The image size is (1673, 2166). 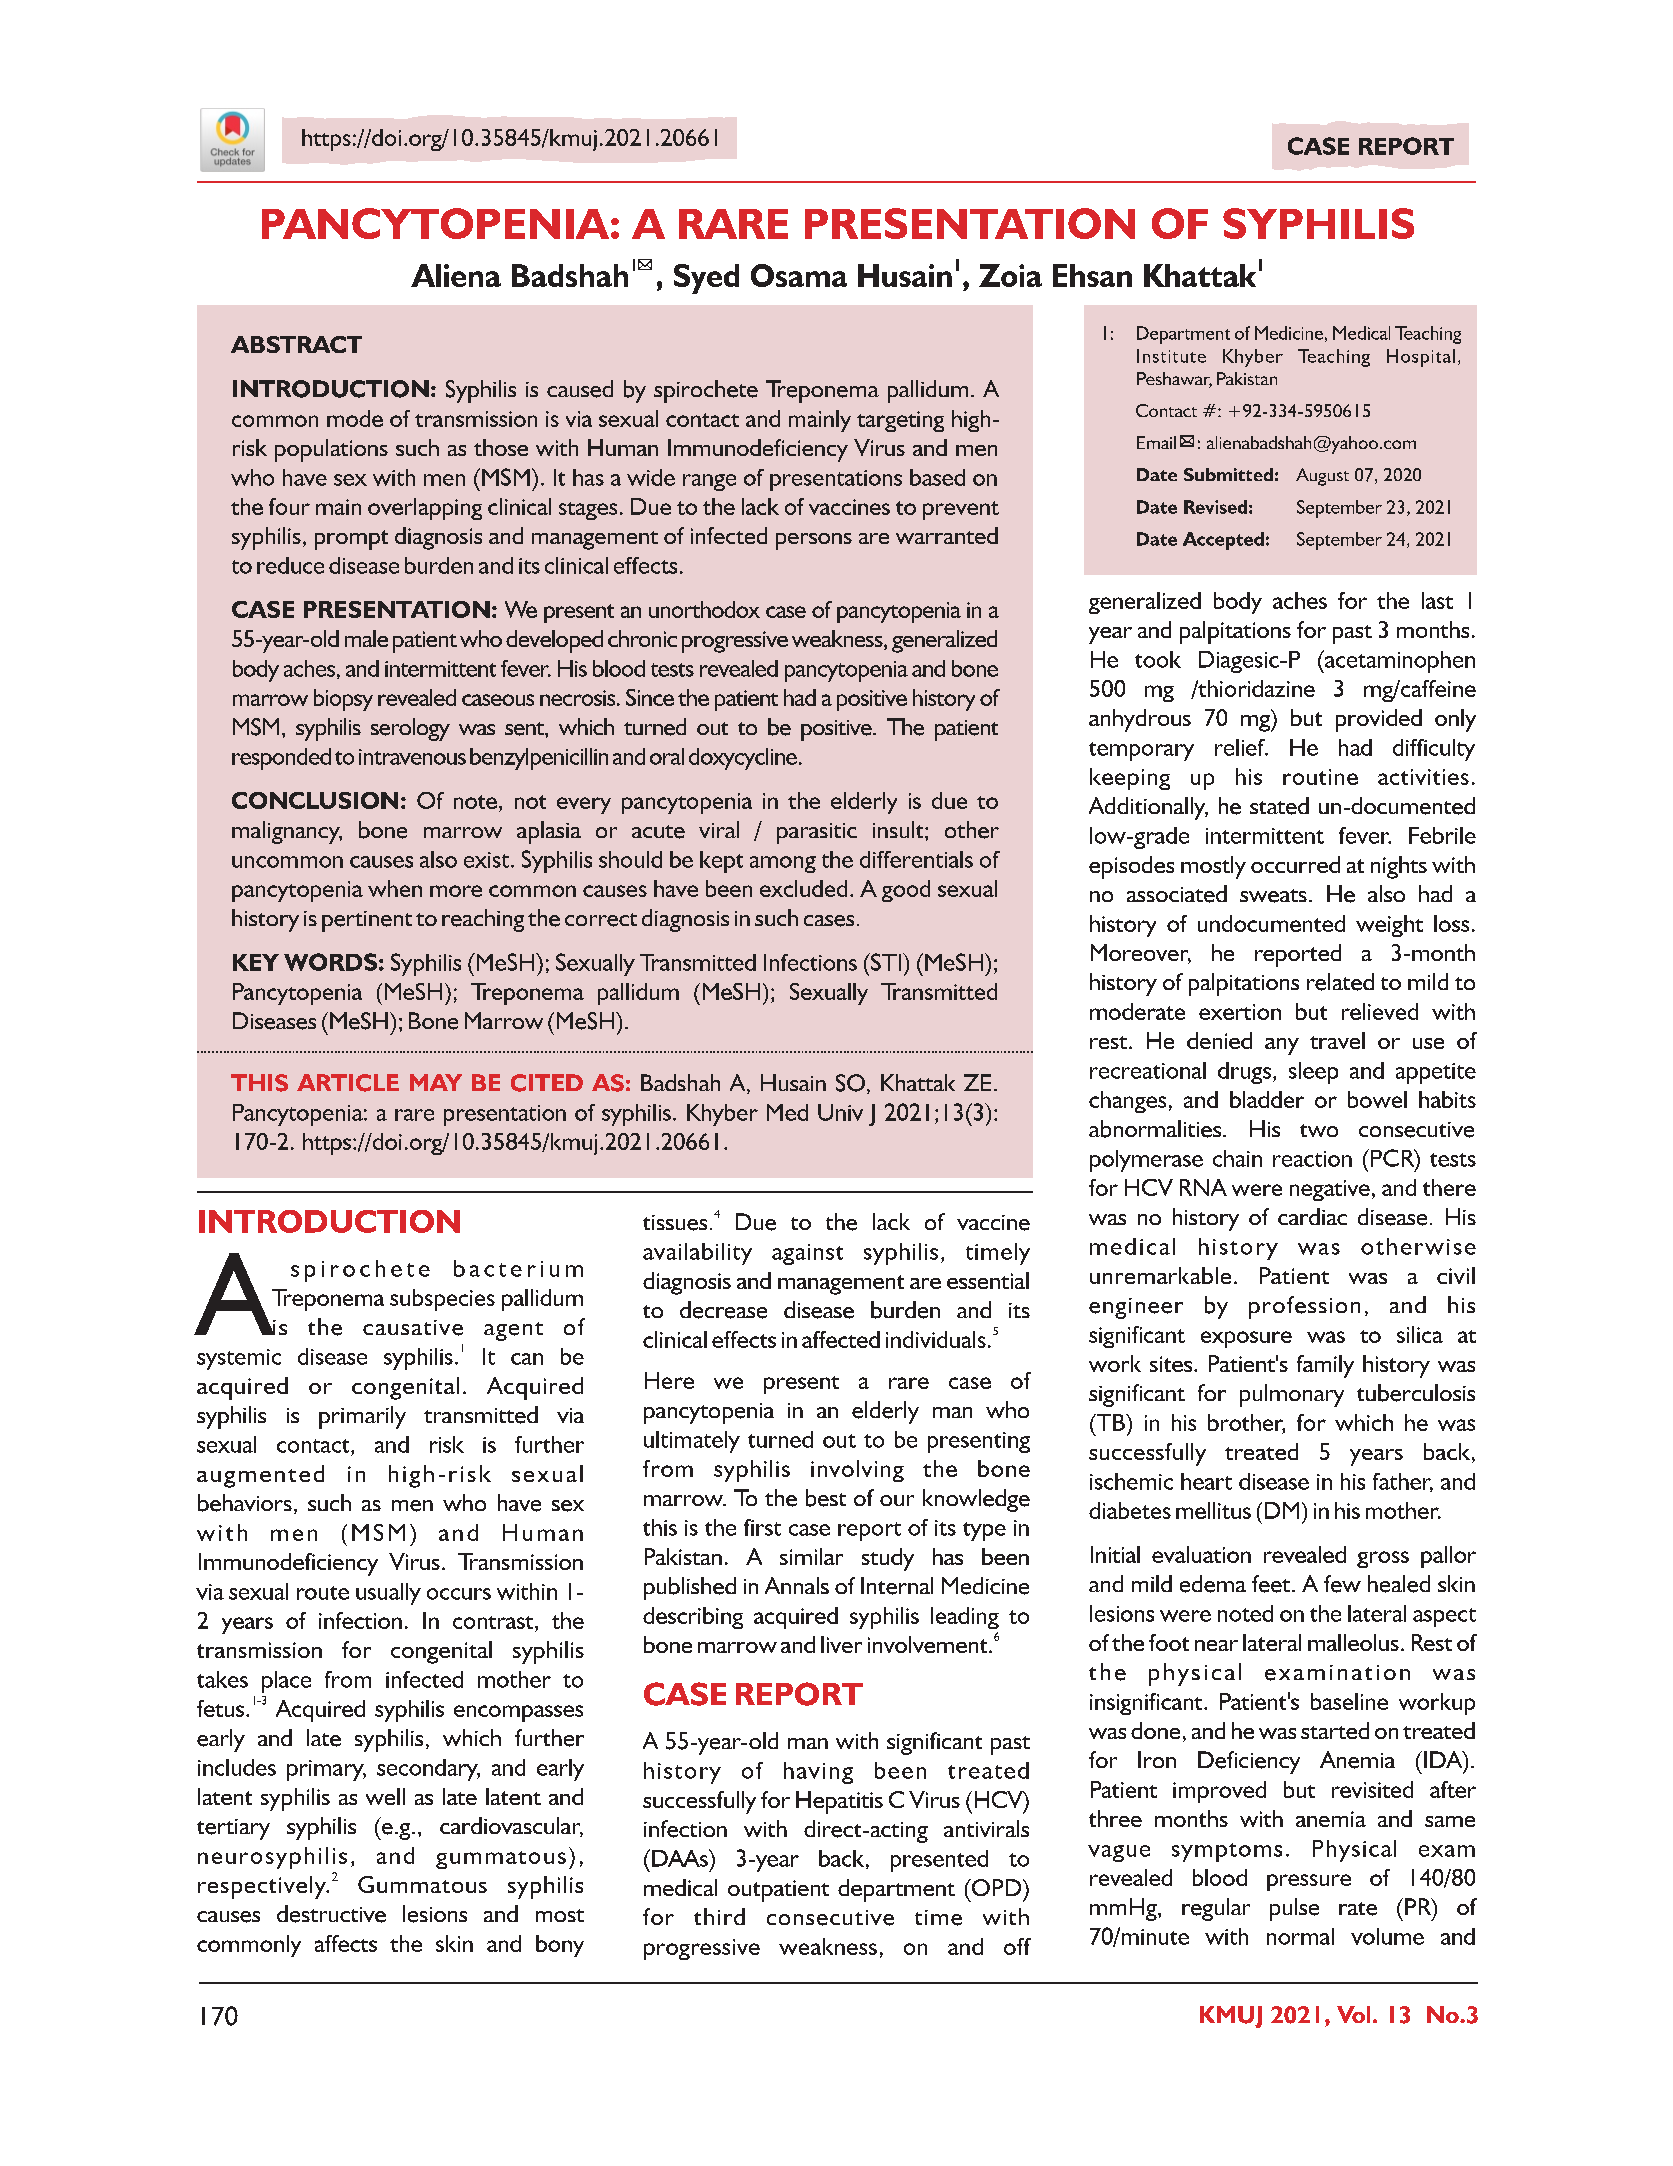 What do you see at coordinates (1319, 1130) in the screenshot?
I see `two` at bounding box center [1319, 1130].
